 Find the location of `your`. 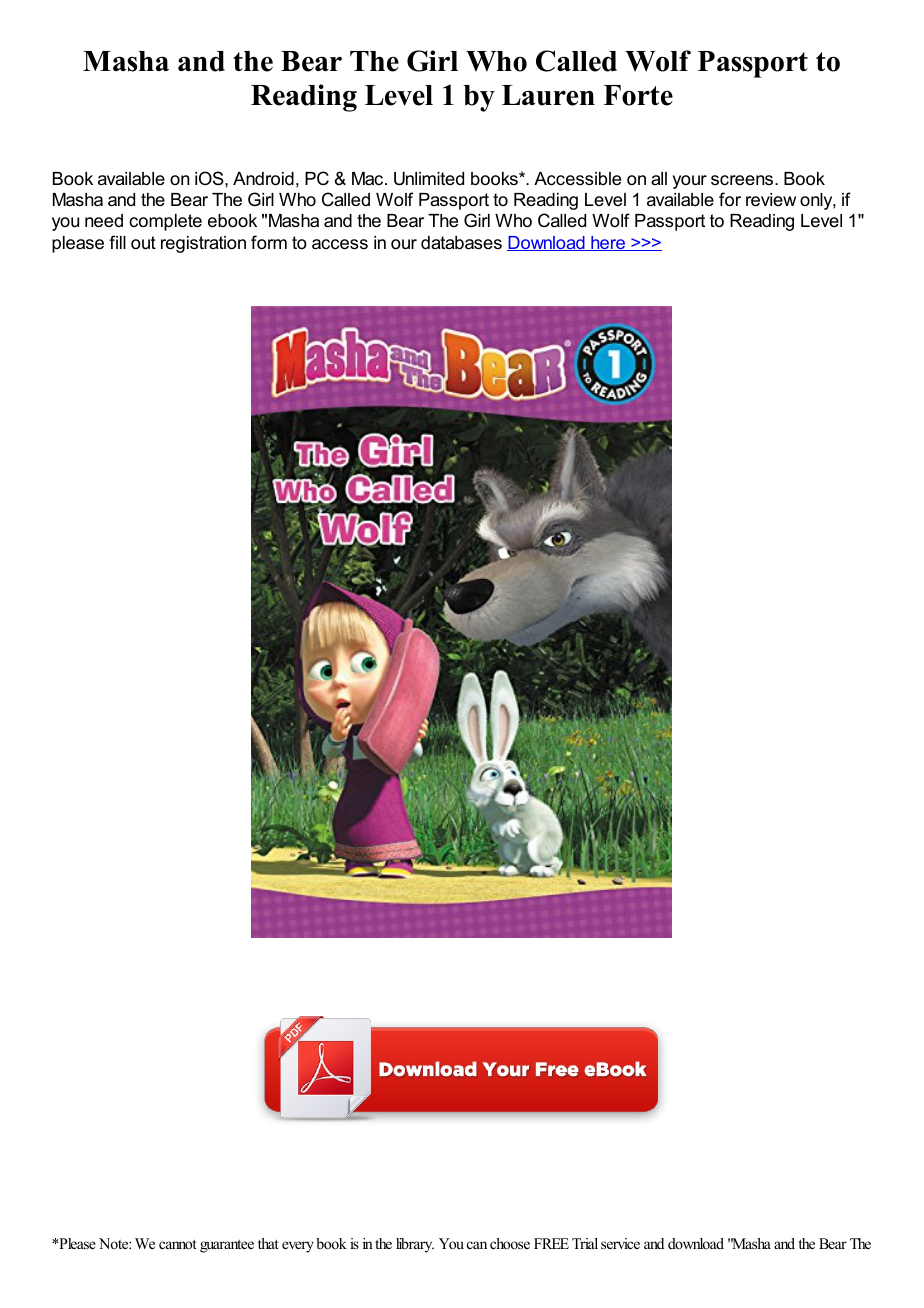

your is located at coordinates (690, 182).
